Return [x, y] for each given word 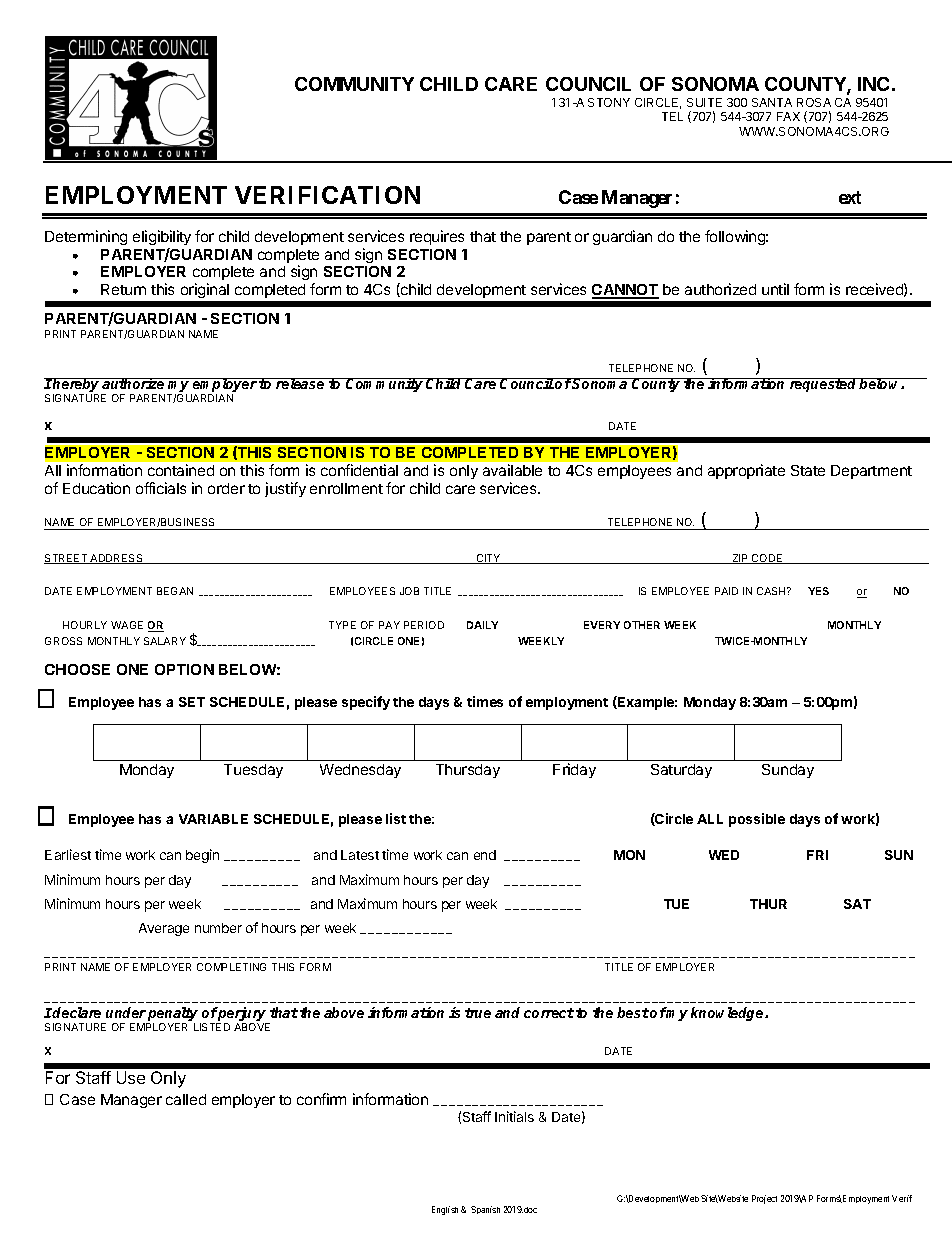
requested [823, 385]
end [485, 855]
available [512, 470]
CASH [772, 591]
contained [181, 470]
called [186, 1099]
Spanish [485, 1210]
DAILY [482, 625]
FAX [788, 116]
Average [164, 929]
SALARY [165, 641]
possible [757, 820]
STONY [609, 102]
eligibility [162, 237]
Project [764, 1199]
